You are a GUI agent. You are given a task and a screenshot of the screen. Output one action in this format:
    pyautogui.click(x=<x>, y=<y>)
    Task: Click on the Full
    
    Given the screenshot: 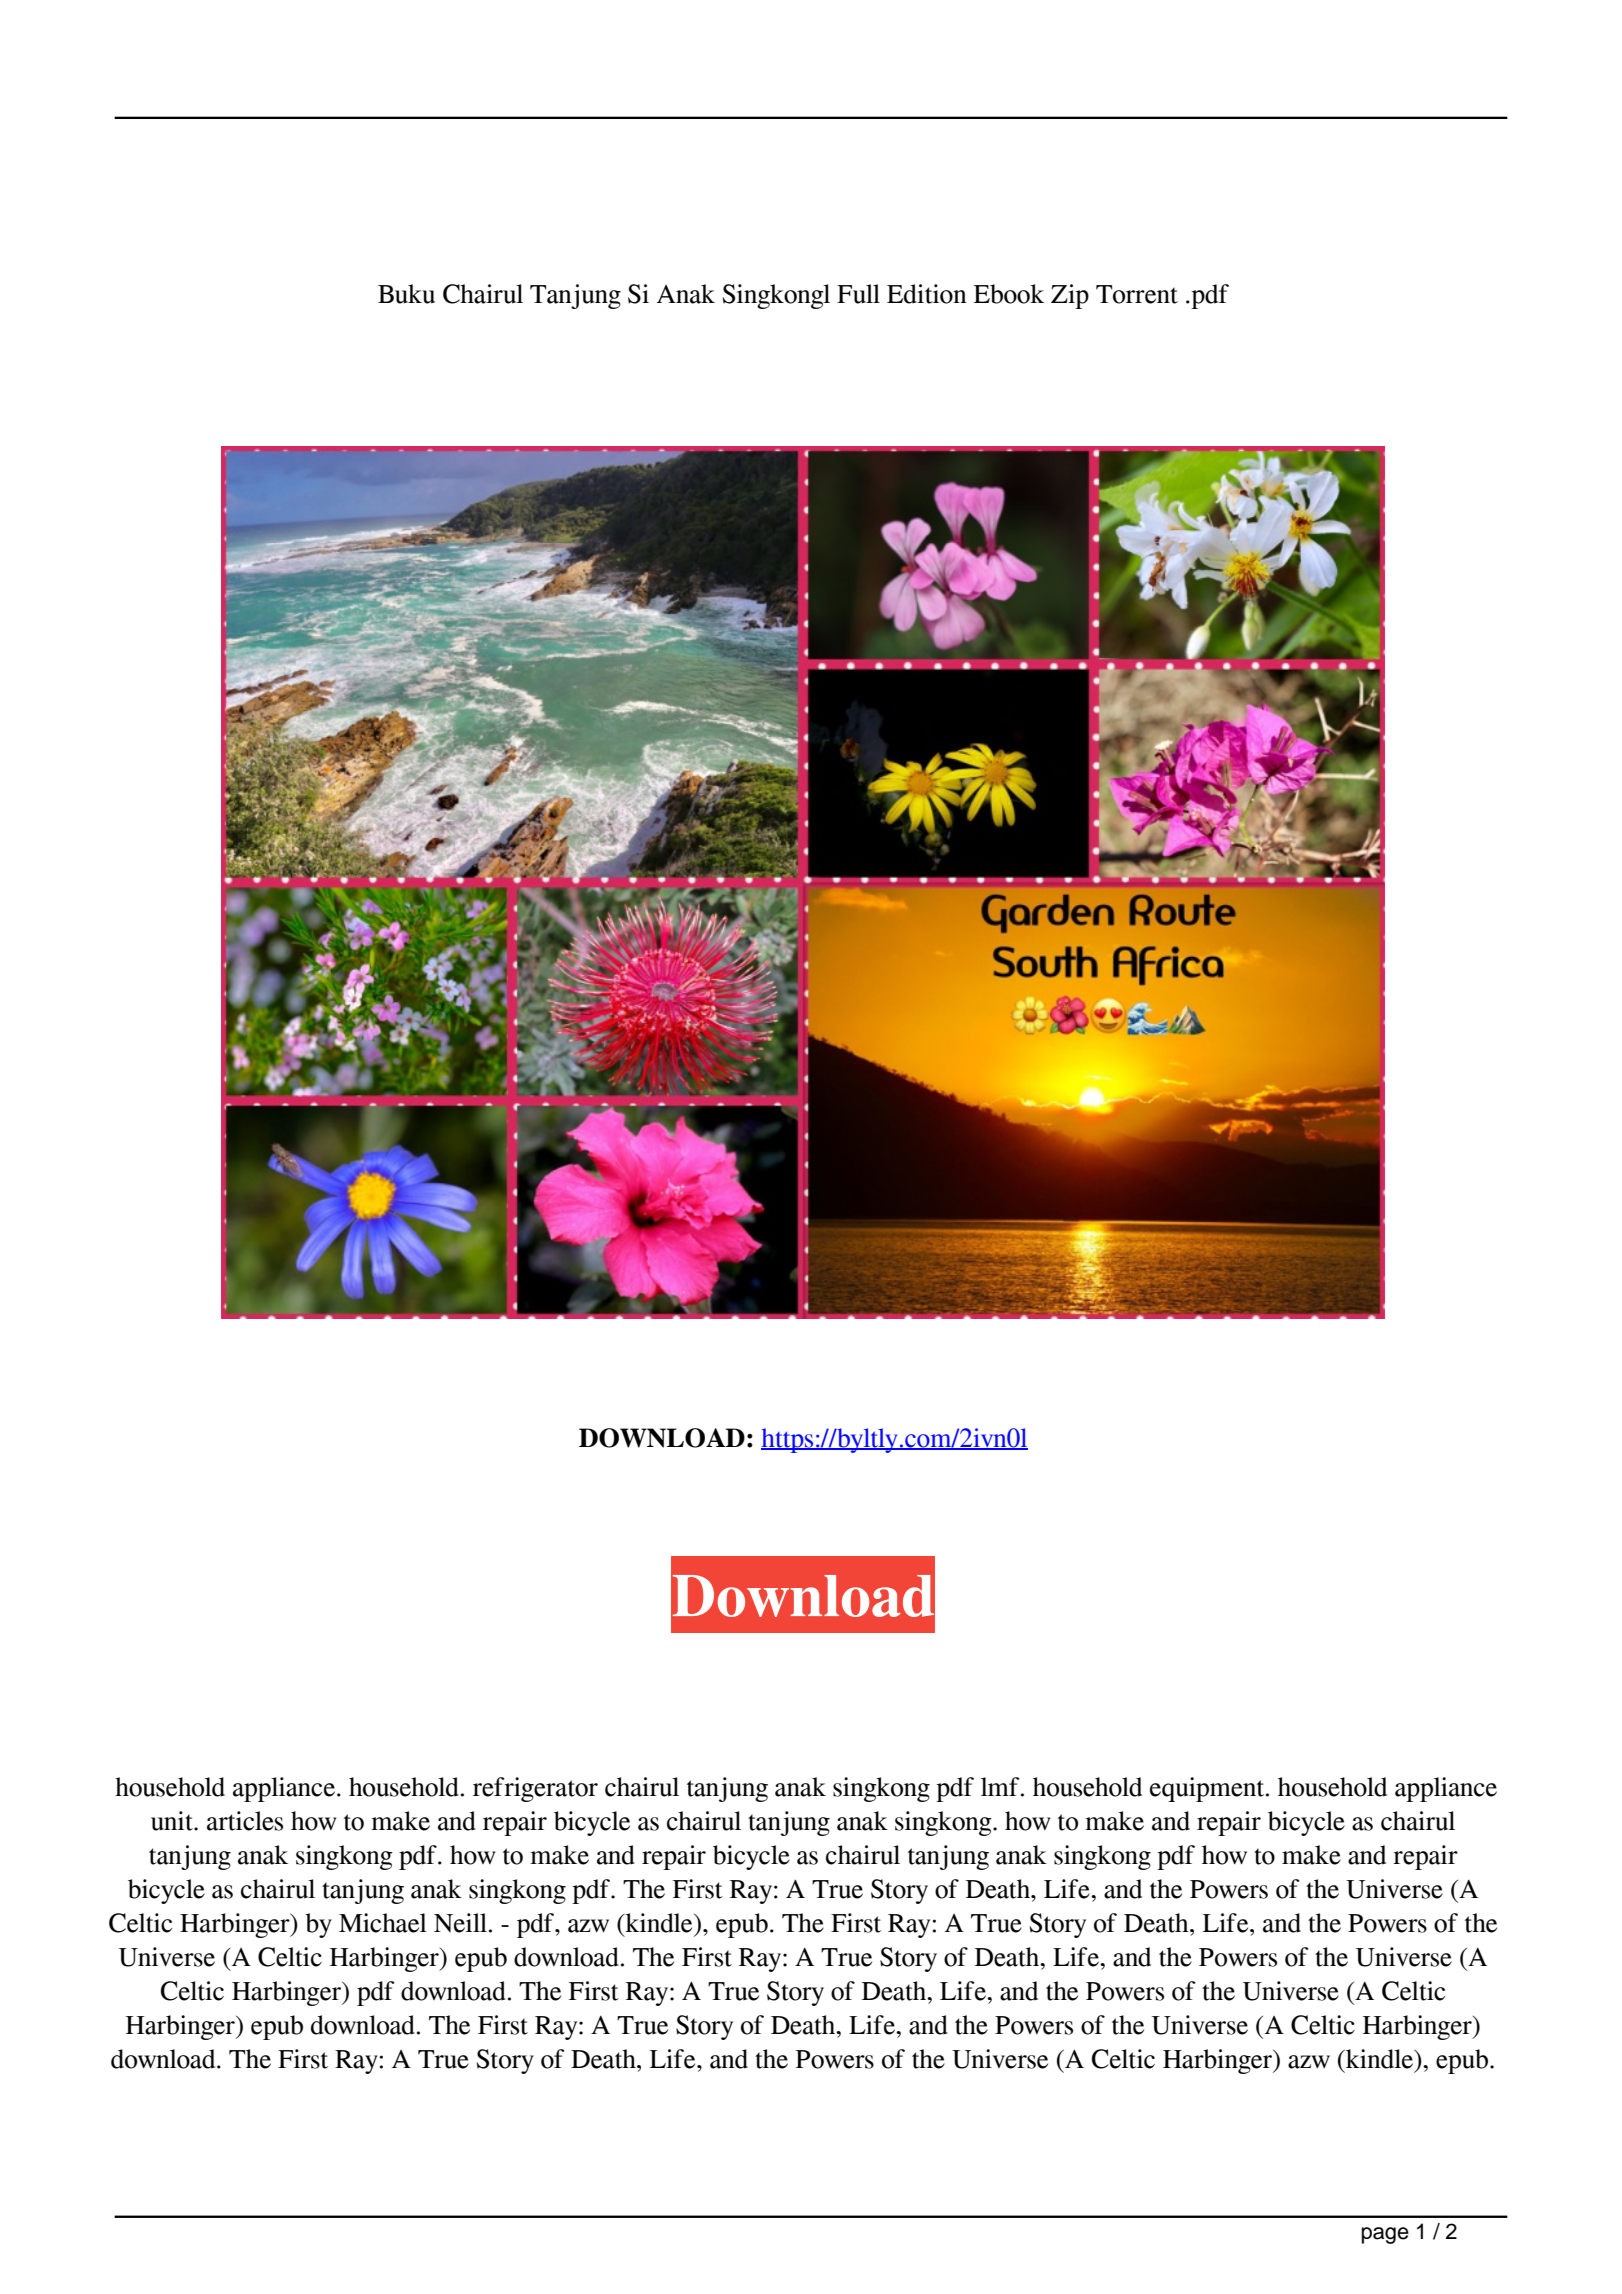 What is the action you would take?
    pyautogui.click(x=858, y=294)
